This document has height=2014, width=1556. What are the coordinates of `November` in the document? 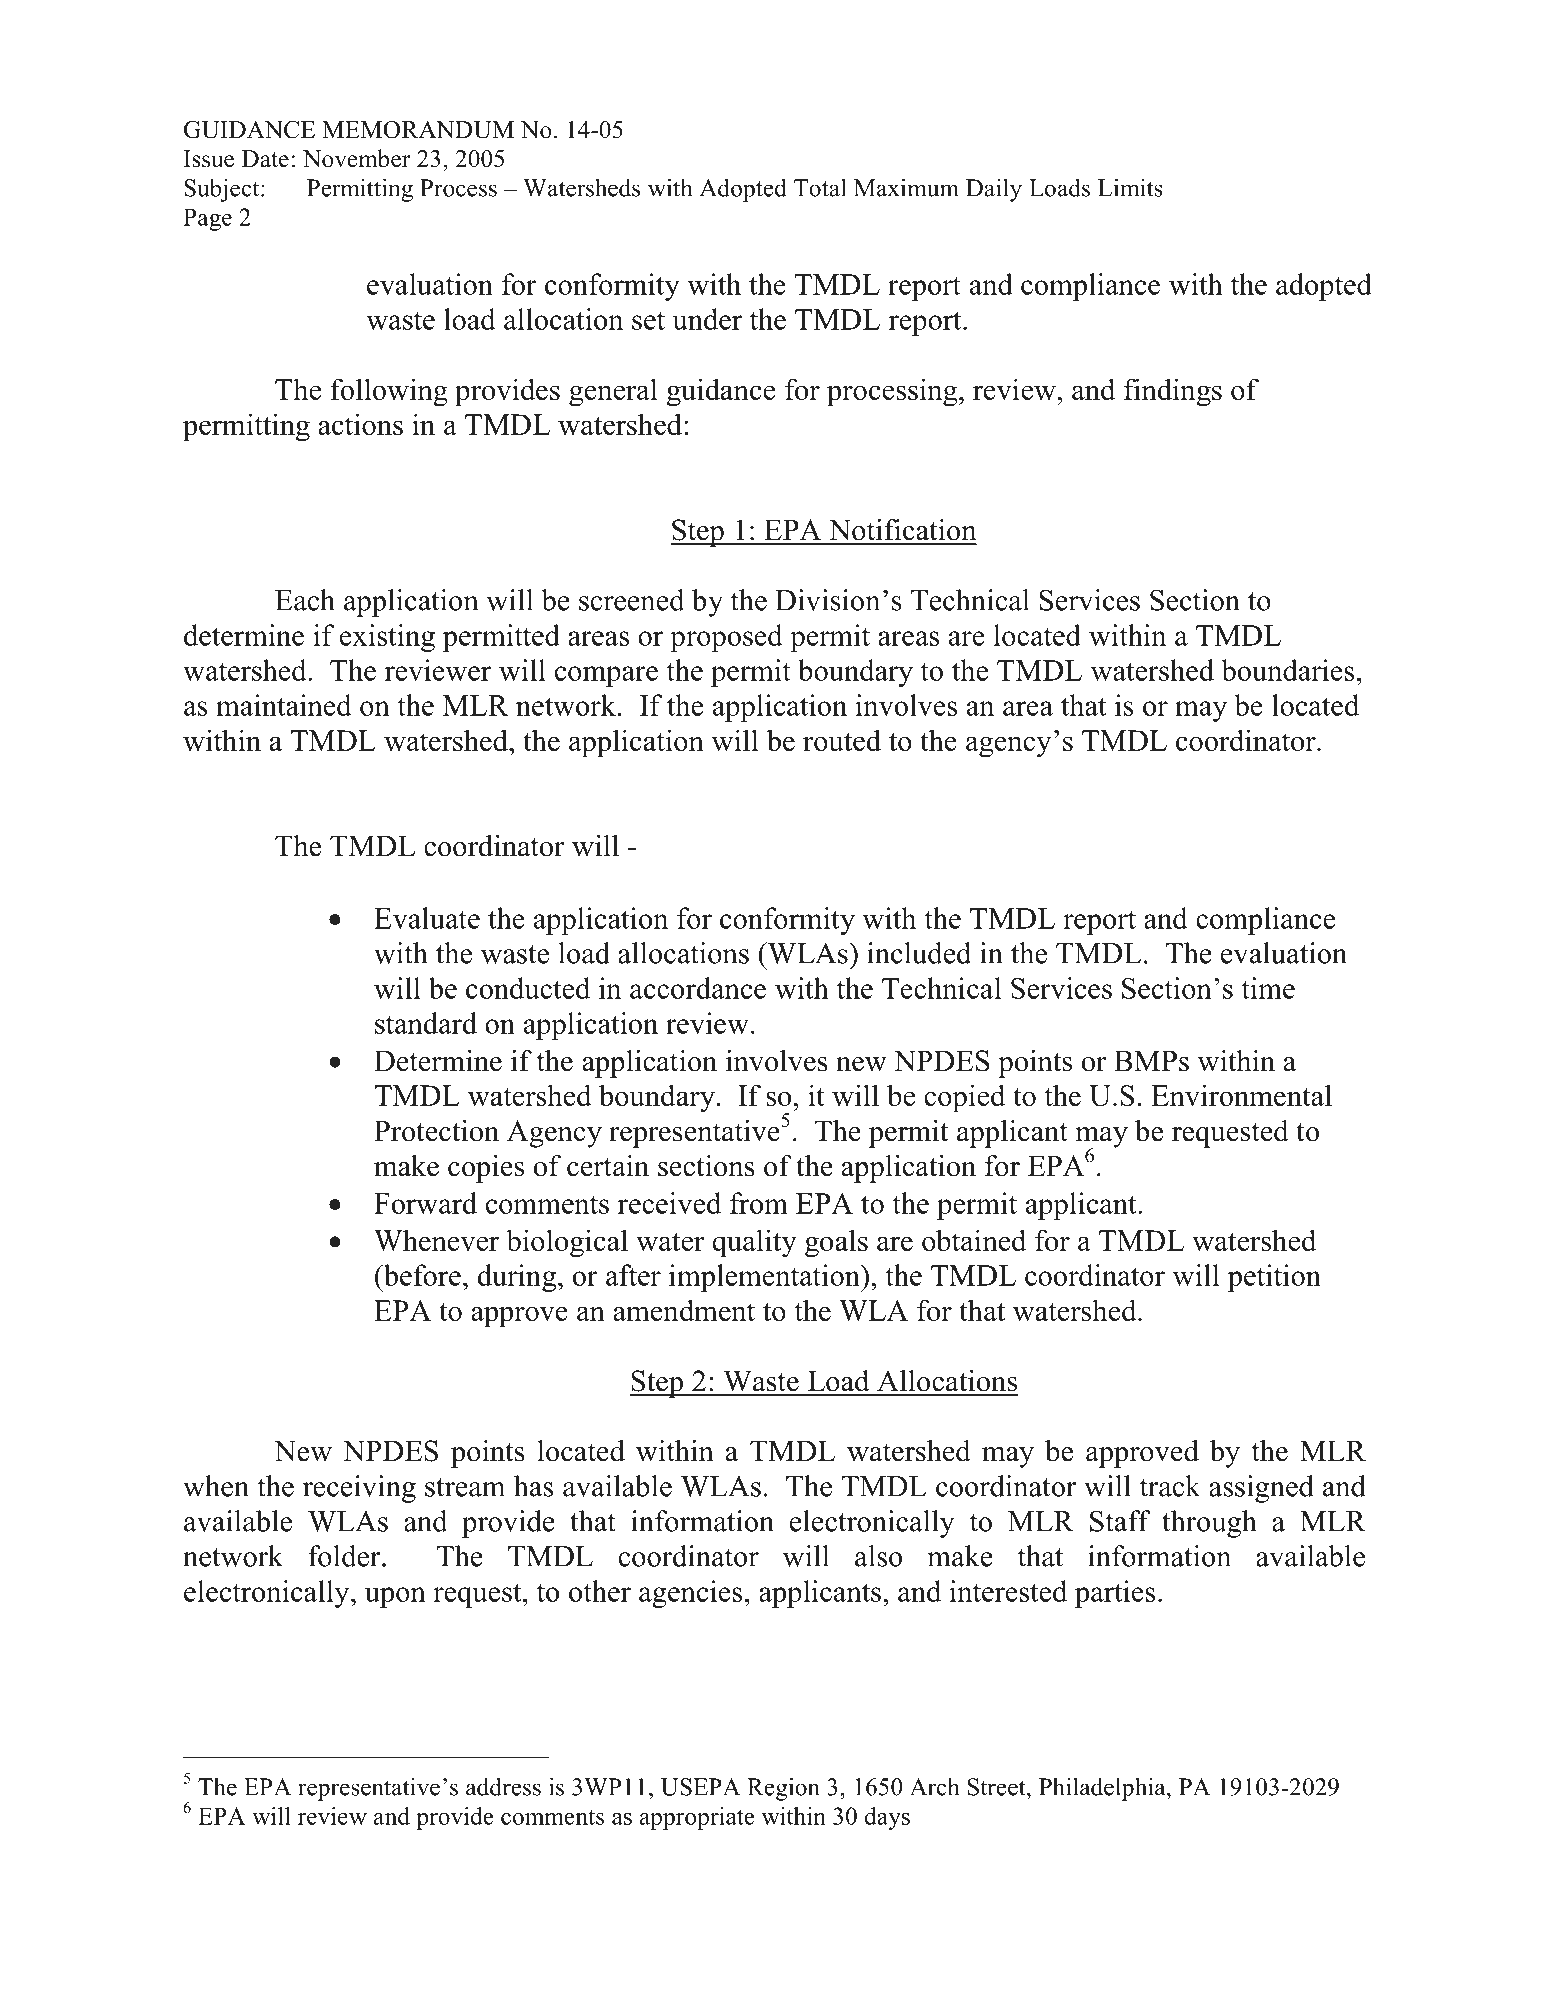 It's located at (357, 158).
